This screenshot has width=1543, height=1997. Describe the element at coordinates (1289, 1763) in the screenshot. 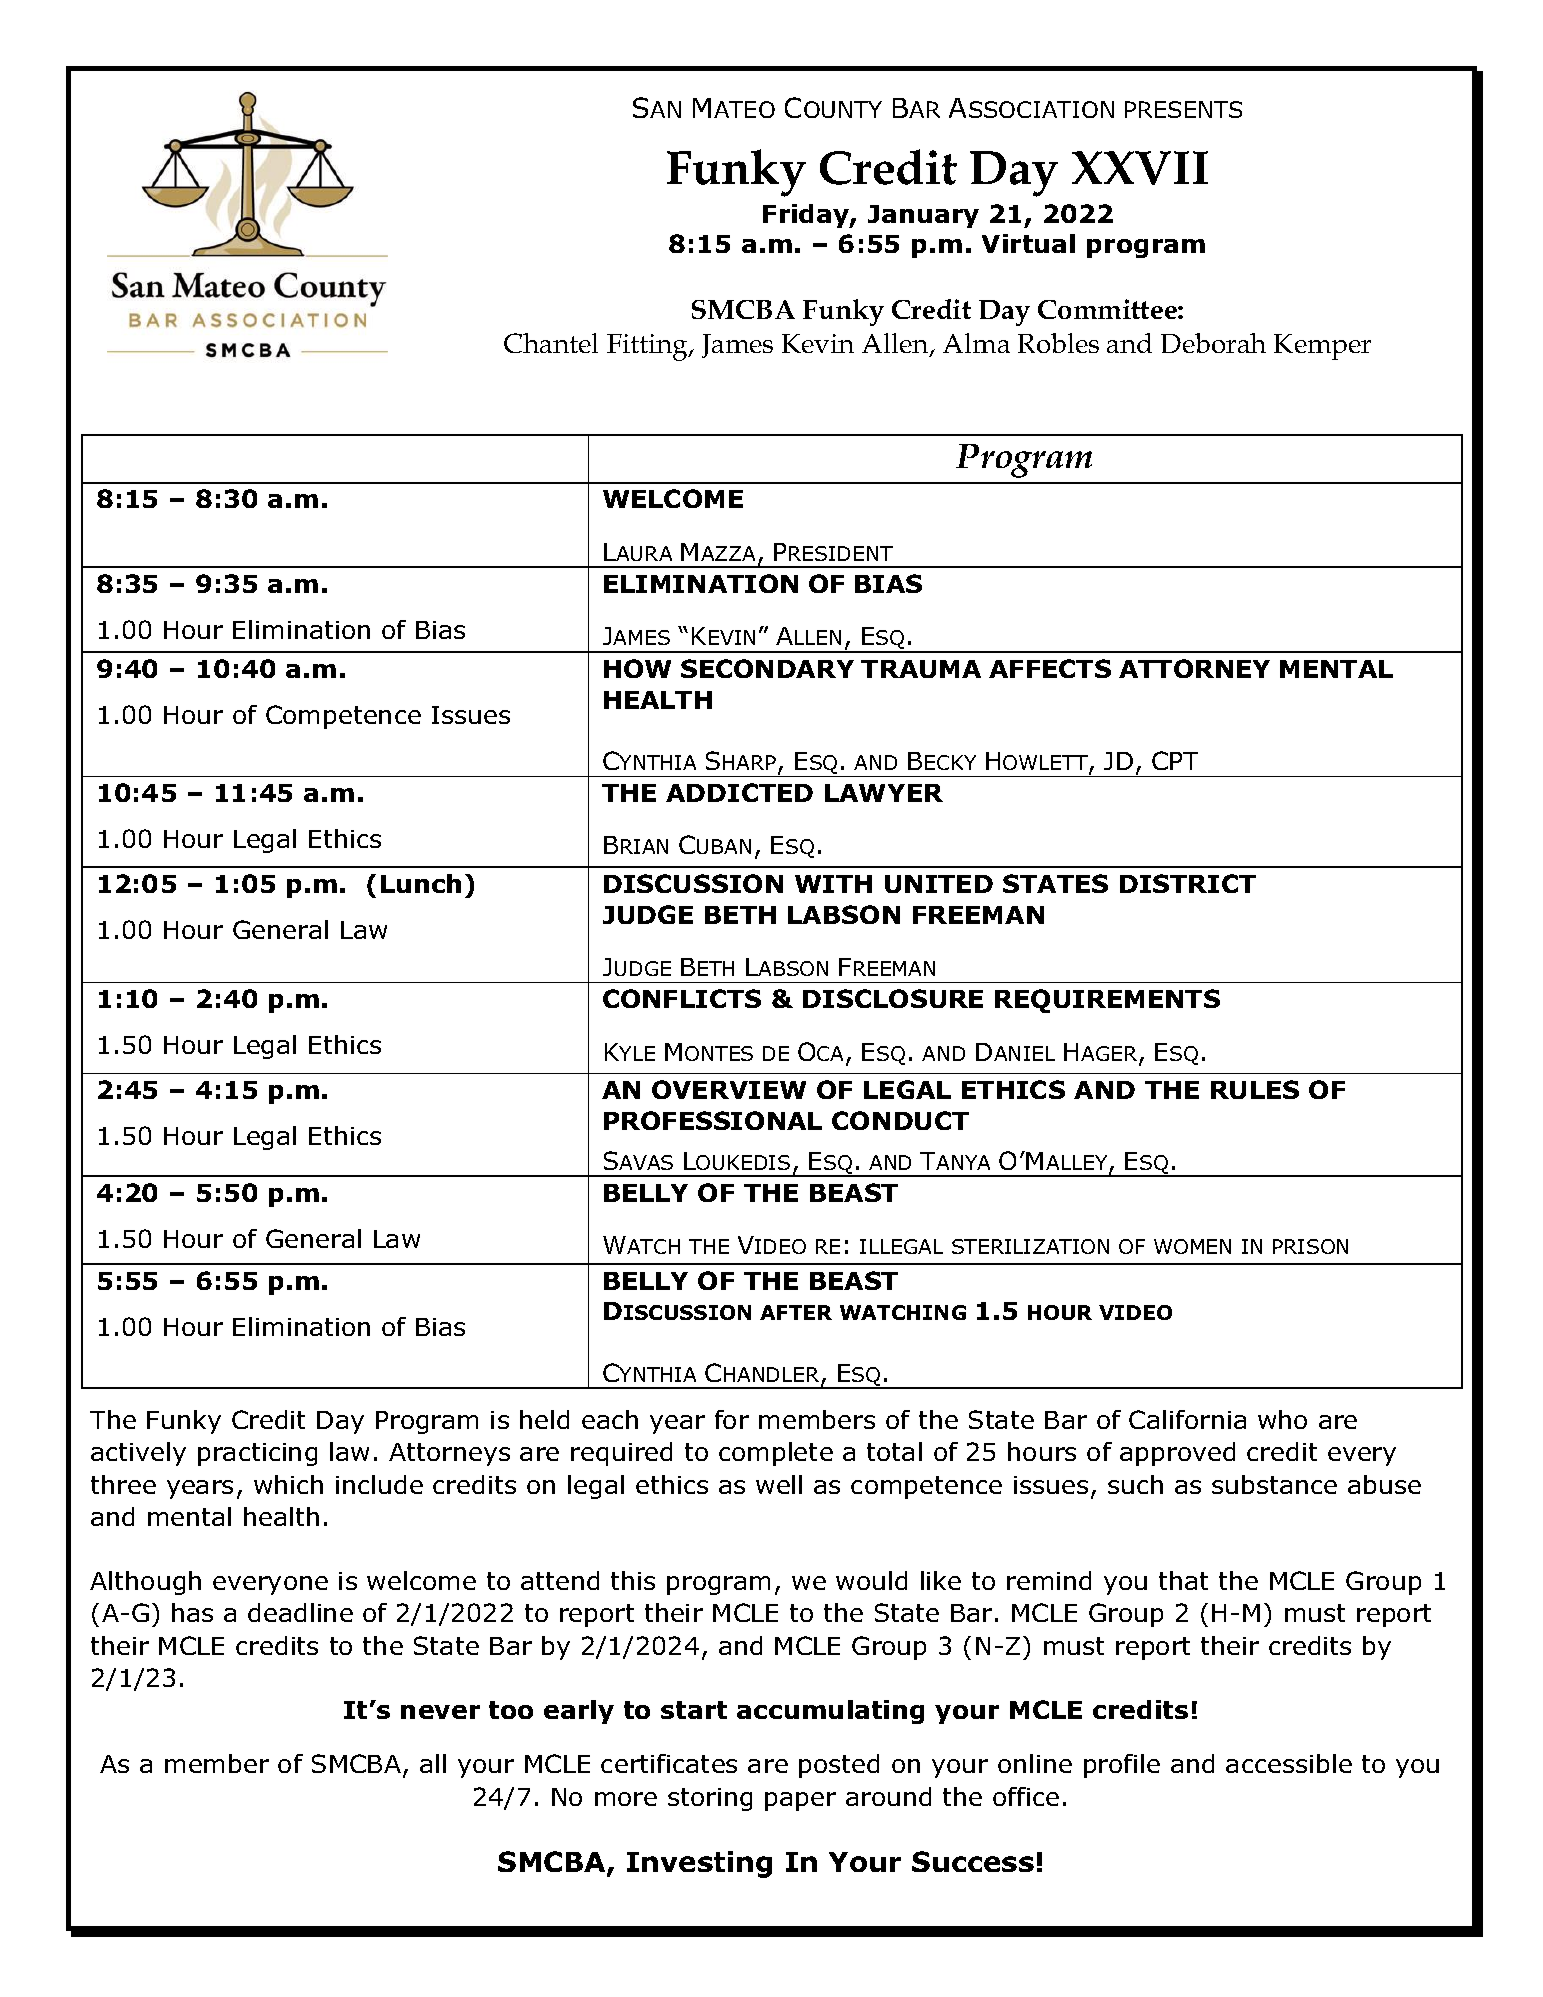

I see `accessible` at that location.
